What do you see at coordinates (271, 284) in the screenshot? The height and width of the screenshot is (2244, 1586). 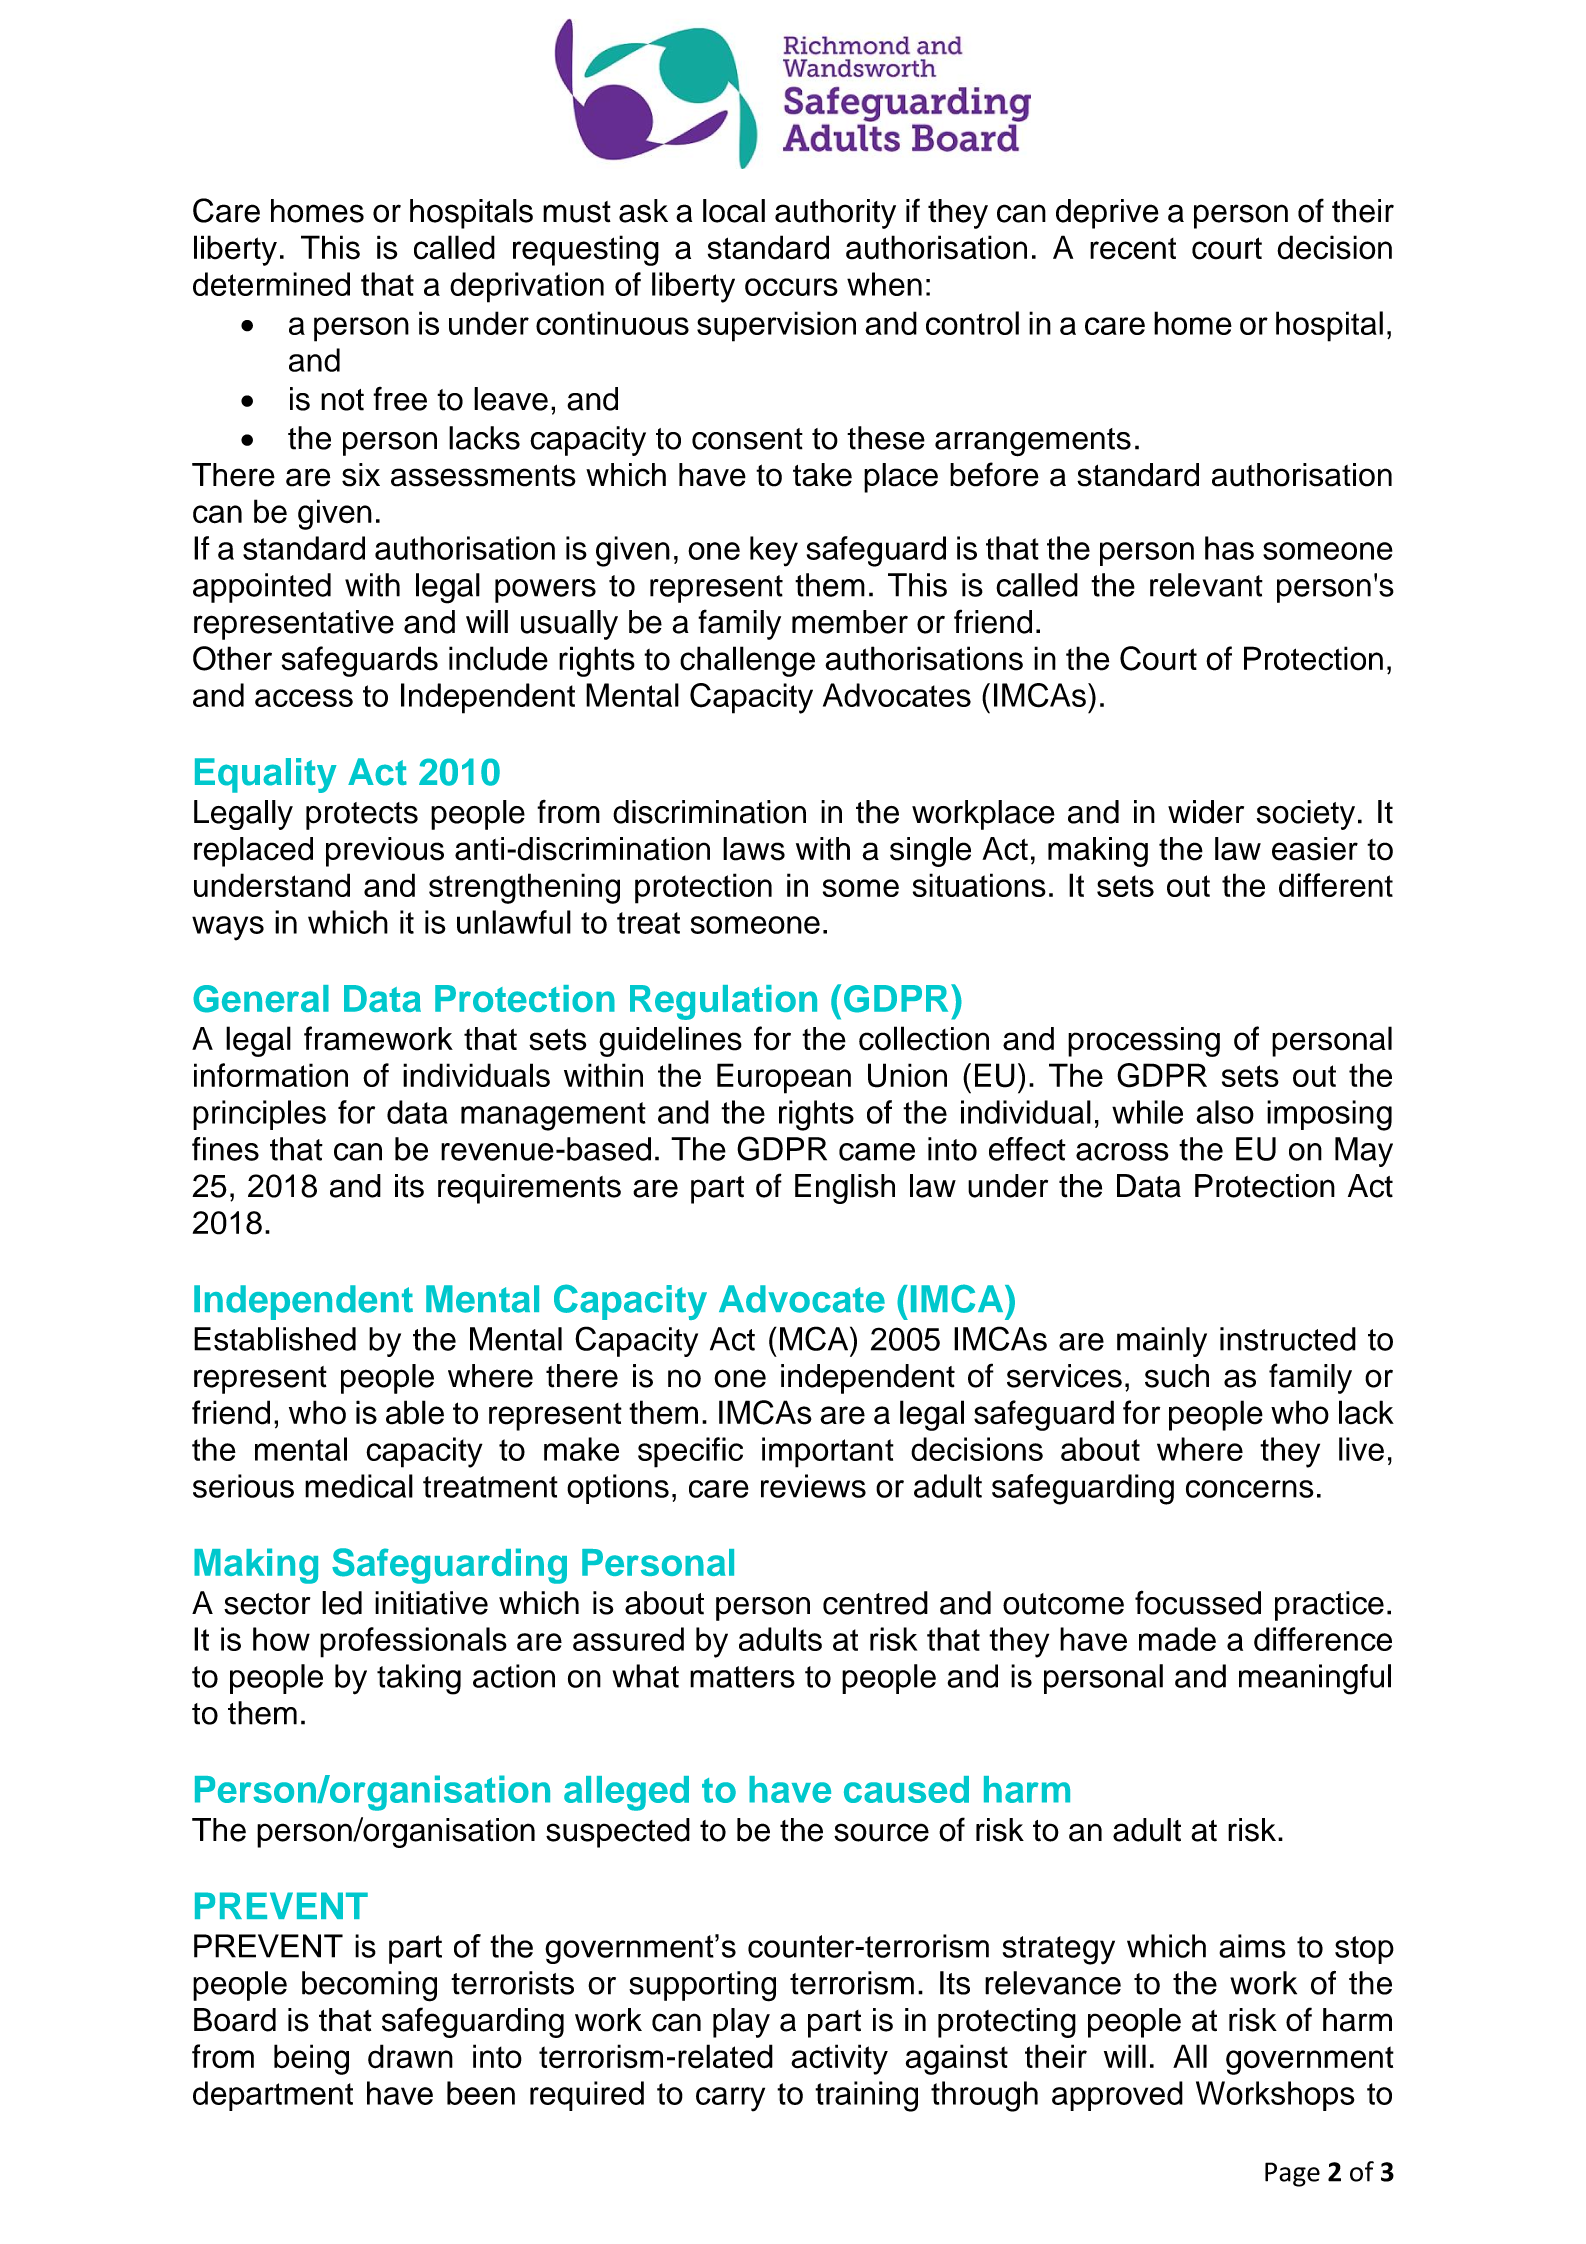 I see `determined` at bounding box center [271, 284].
